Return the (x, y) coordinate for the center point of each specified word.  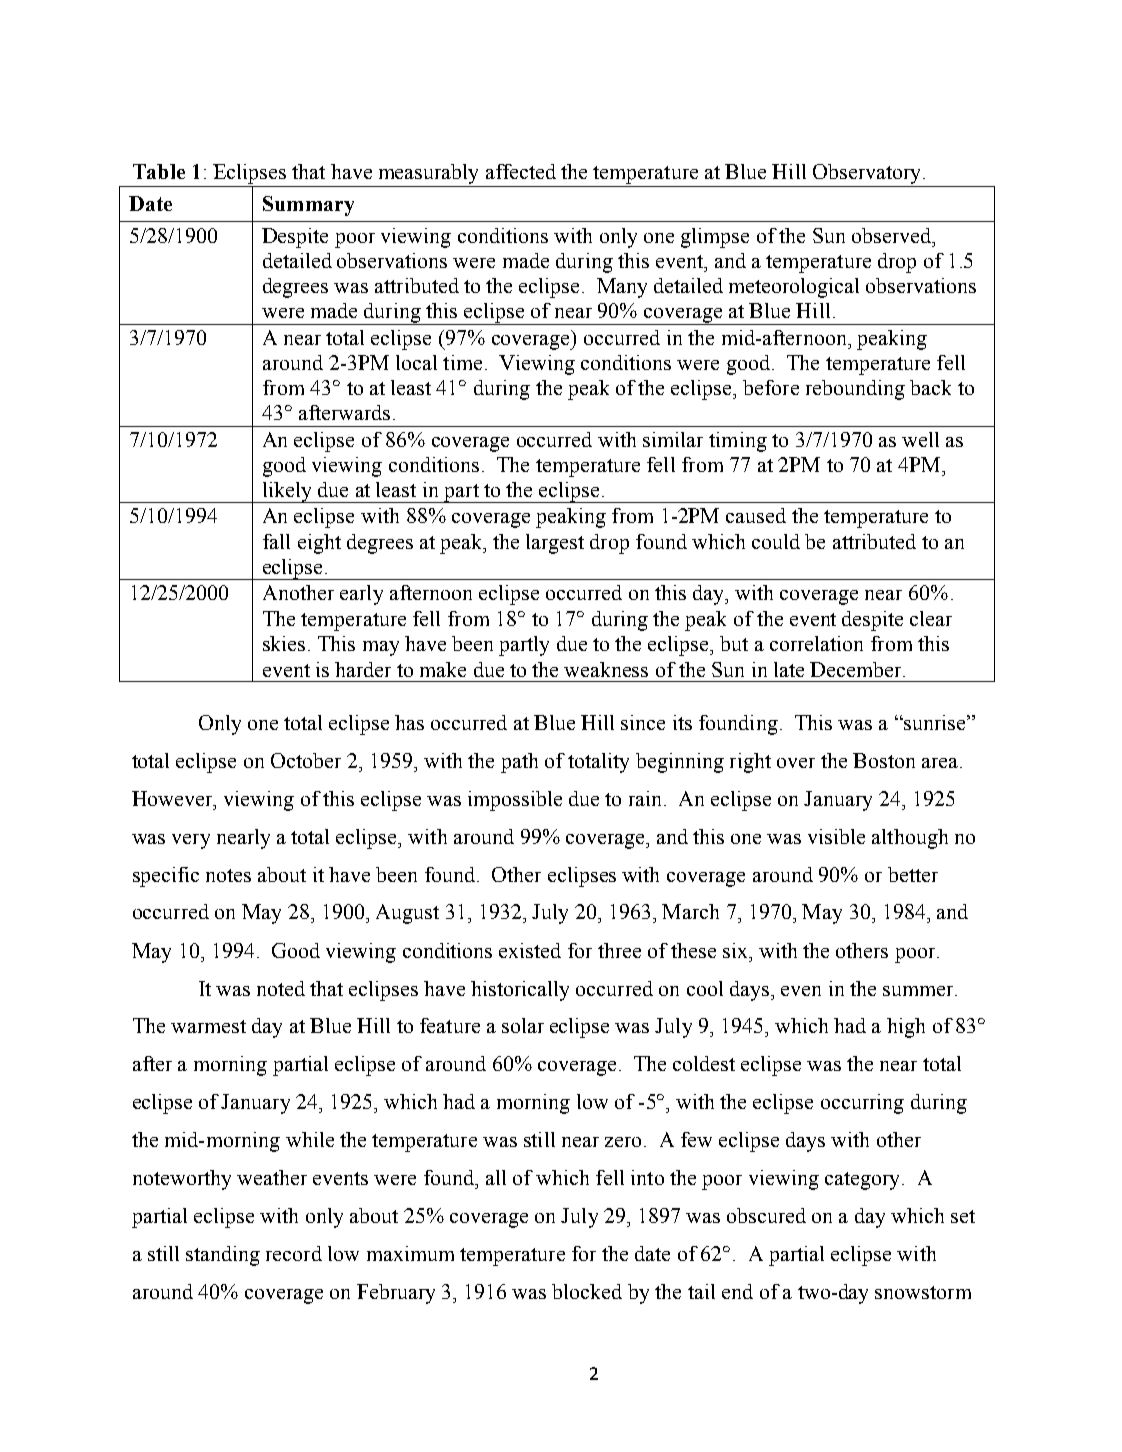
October (306, 760)
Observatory (866, 174)
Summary (308, 206)
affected (521, 171)
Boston (884, 760)
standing (223, 1256)
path (519, 763)
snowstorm (923, 1292)
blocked (587, 1291)
